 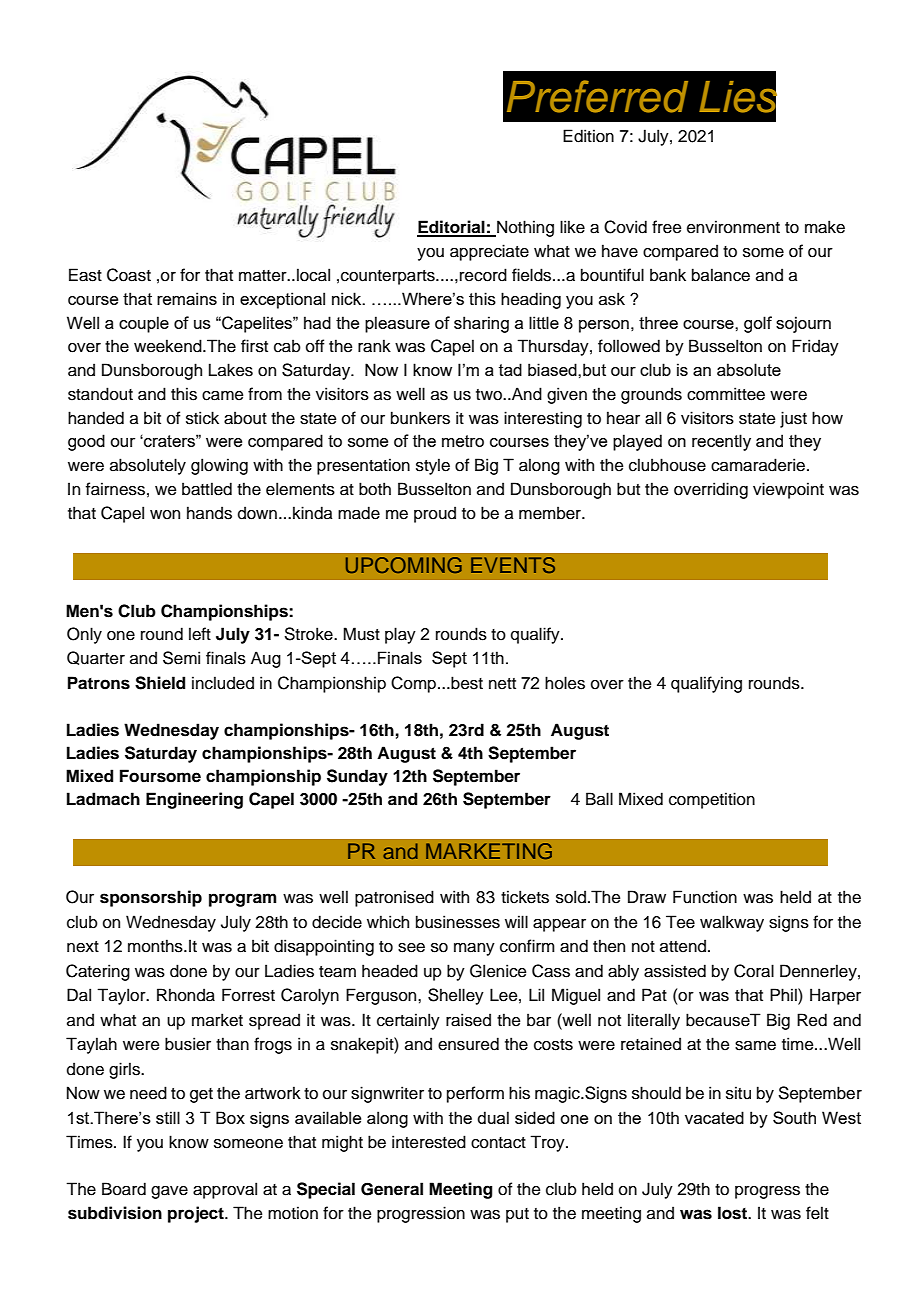 What do you see at coordinates (194, 800) in the screenshot?
I see `Engineering` at bounding box center [194, 800].
